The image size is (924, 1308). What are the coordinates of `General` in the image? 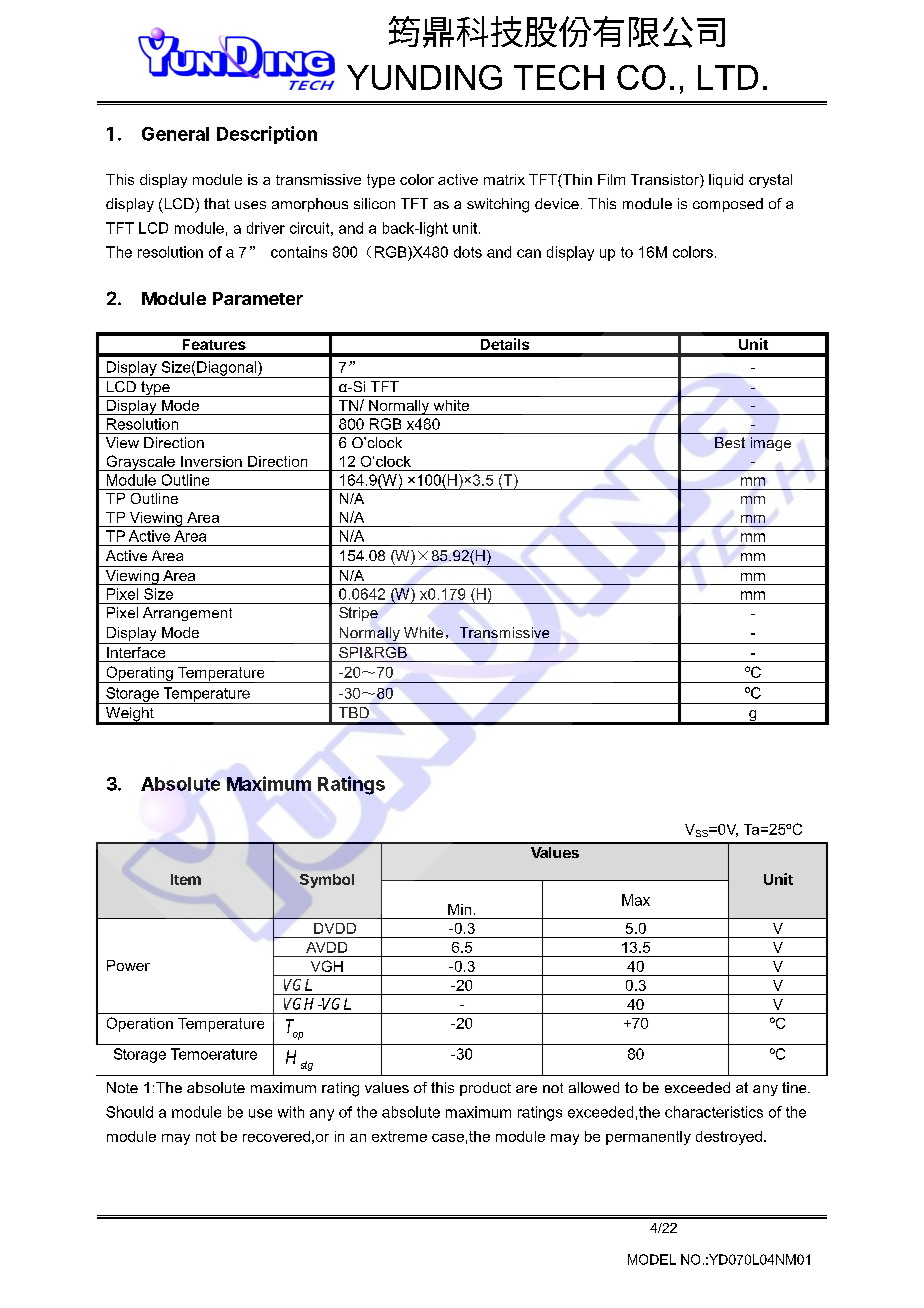 It's located at (175, 134).
